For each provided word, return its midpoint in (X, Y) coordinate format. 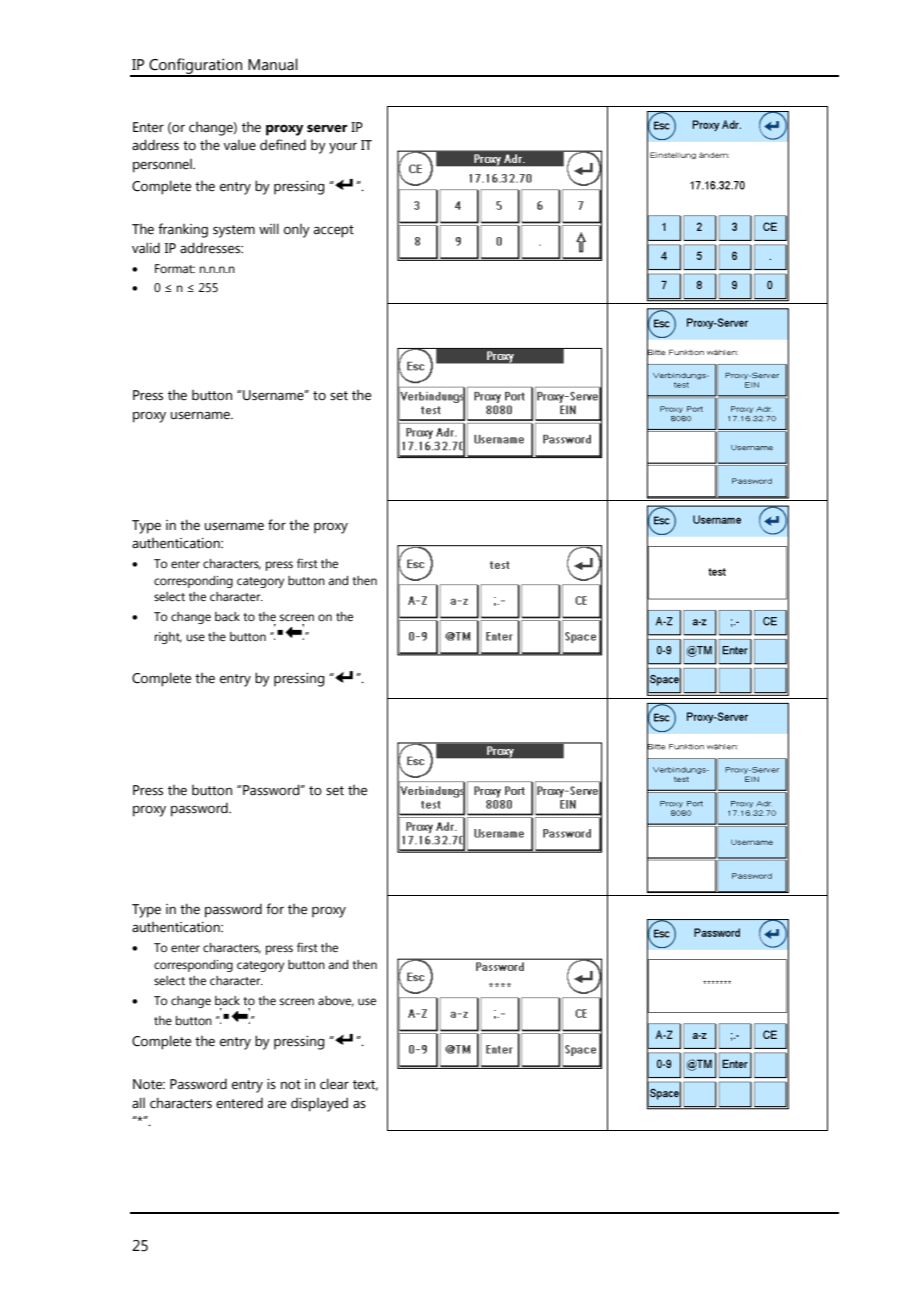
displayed (319, 1104)
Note (149, 1084)
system (234, 231)
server (327, 128)
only (297, 231)
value (240, 145)
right (168, 638)
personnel (163, 166)
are (277, 1105)
